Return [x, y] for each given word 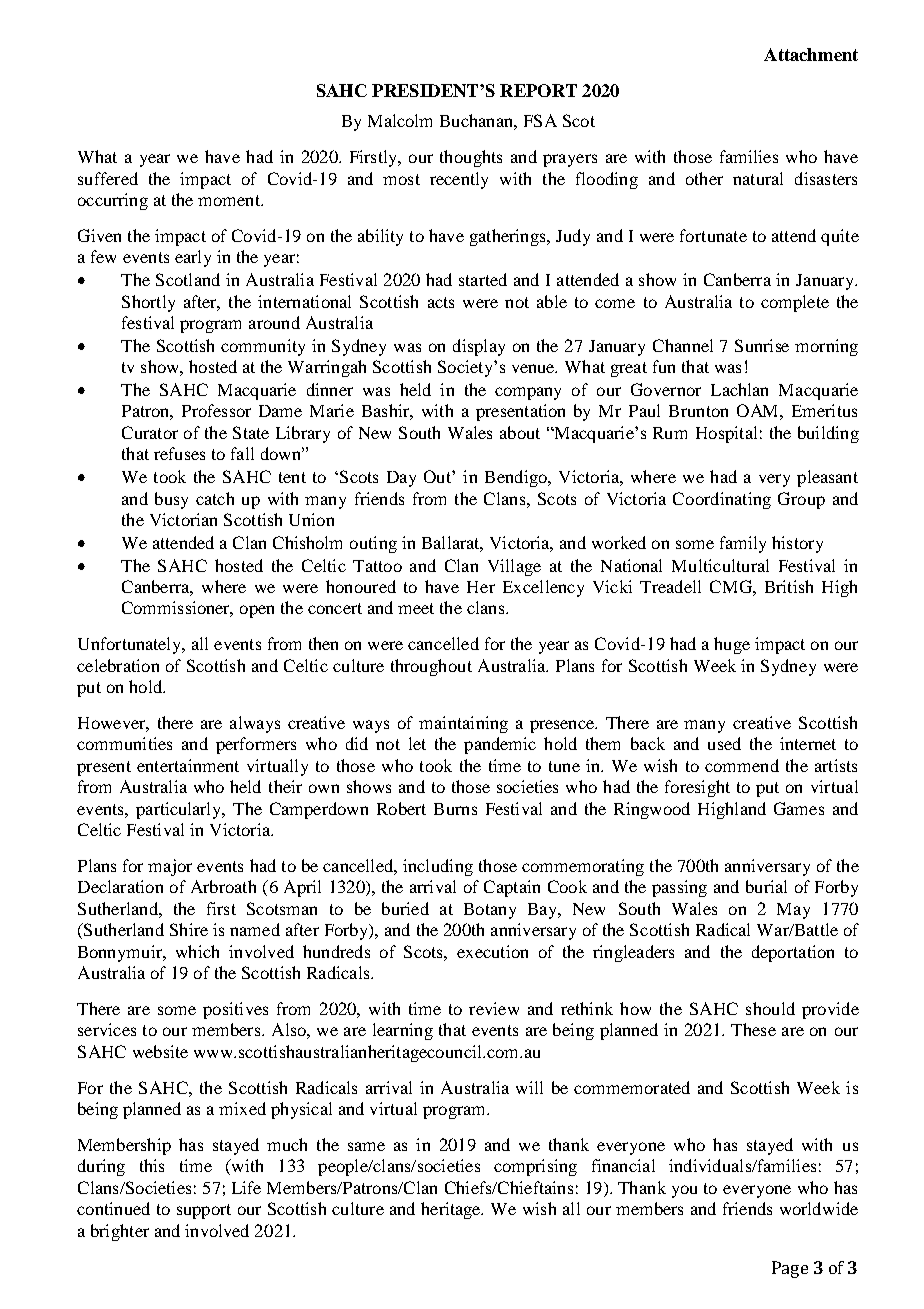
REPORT [538, 90]
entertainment [188, 765]
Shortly [148, 303]
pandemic [500, 745]
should [770, 1008]
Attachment [811, 54]
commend [742, 765]
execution [492, 951]
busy [171, 500]
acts [441, 302]
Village [514, 567]
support [204, 1211]
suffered [108, 178]
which [197, 951]
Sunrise [762, 345]
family [743, 544]
